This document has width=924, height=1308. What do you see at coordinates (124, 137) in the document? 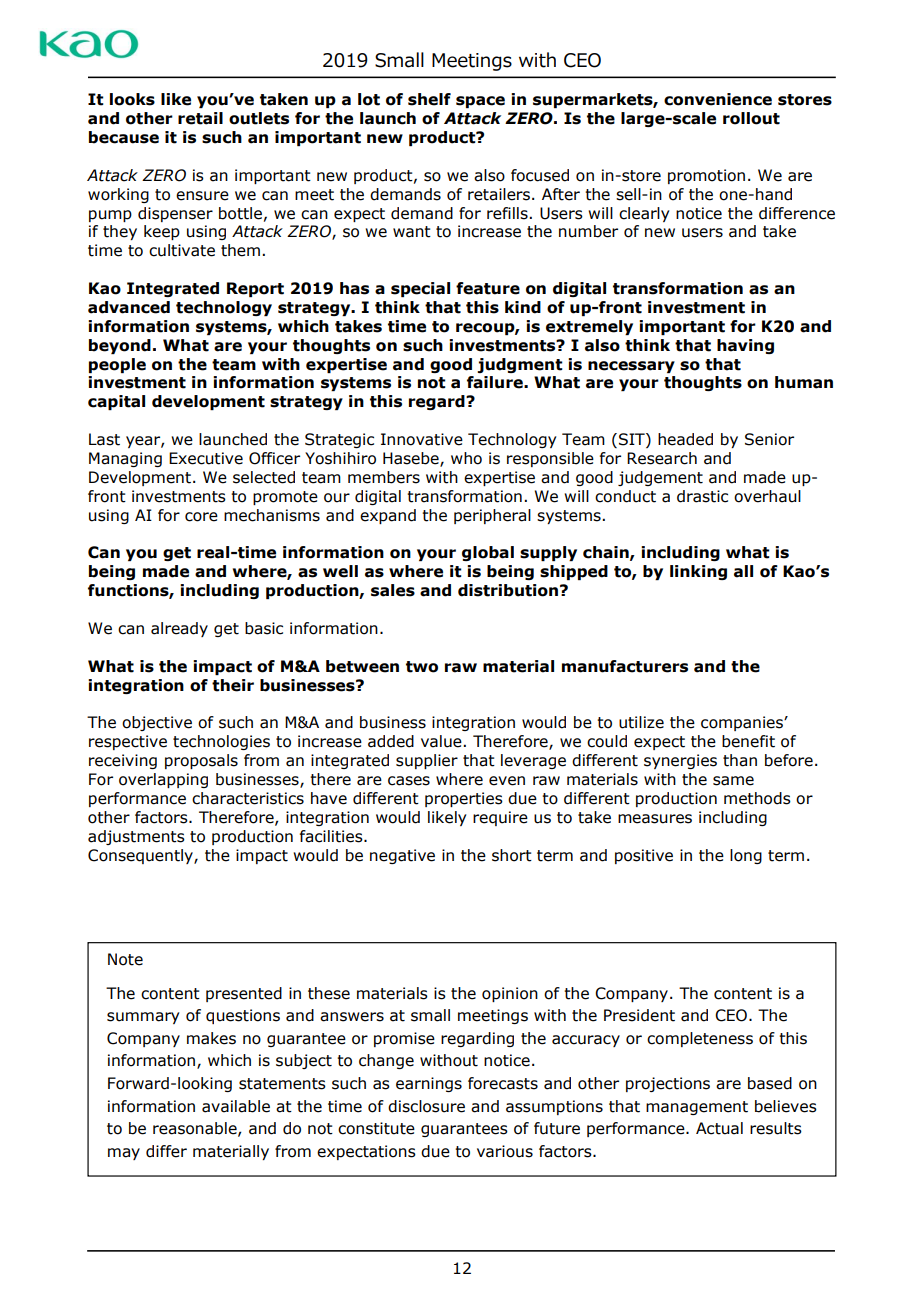
I see `because` at bounding box center [124, 137].
